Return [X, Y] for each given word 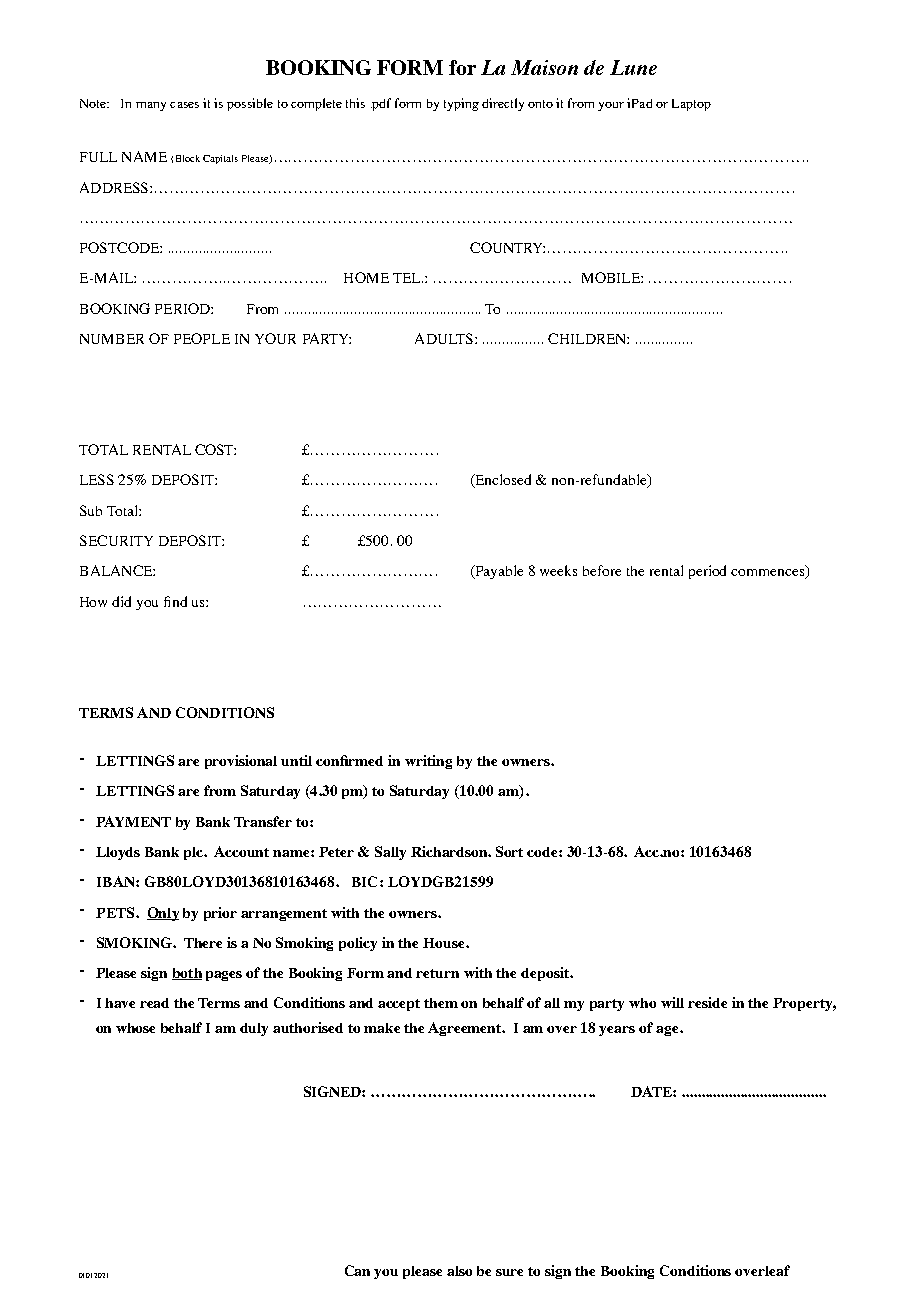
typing [461, 104]
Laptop [691, 105]
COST [215, 449]
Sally [390, 853]
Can [357, 1270]
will [672, 1002]
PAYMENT [133, 821]
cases [184, 105]
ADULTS [445, 338]
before [602, 570]
